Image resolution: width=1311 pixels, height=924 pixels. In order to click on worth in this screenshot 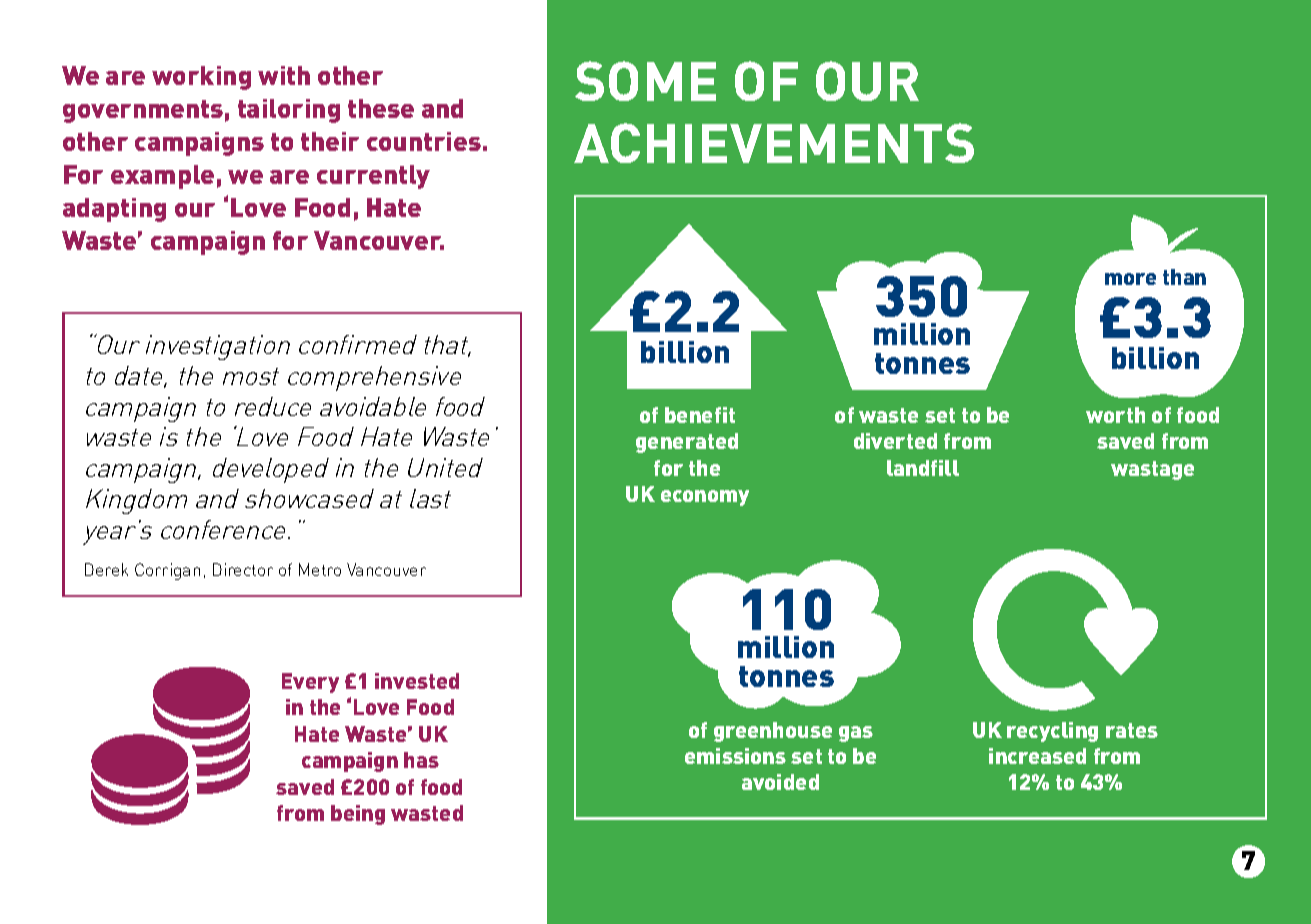, I will do `click(1115, 415)`.
